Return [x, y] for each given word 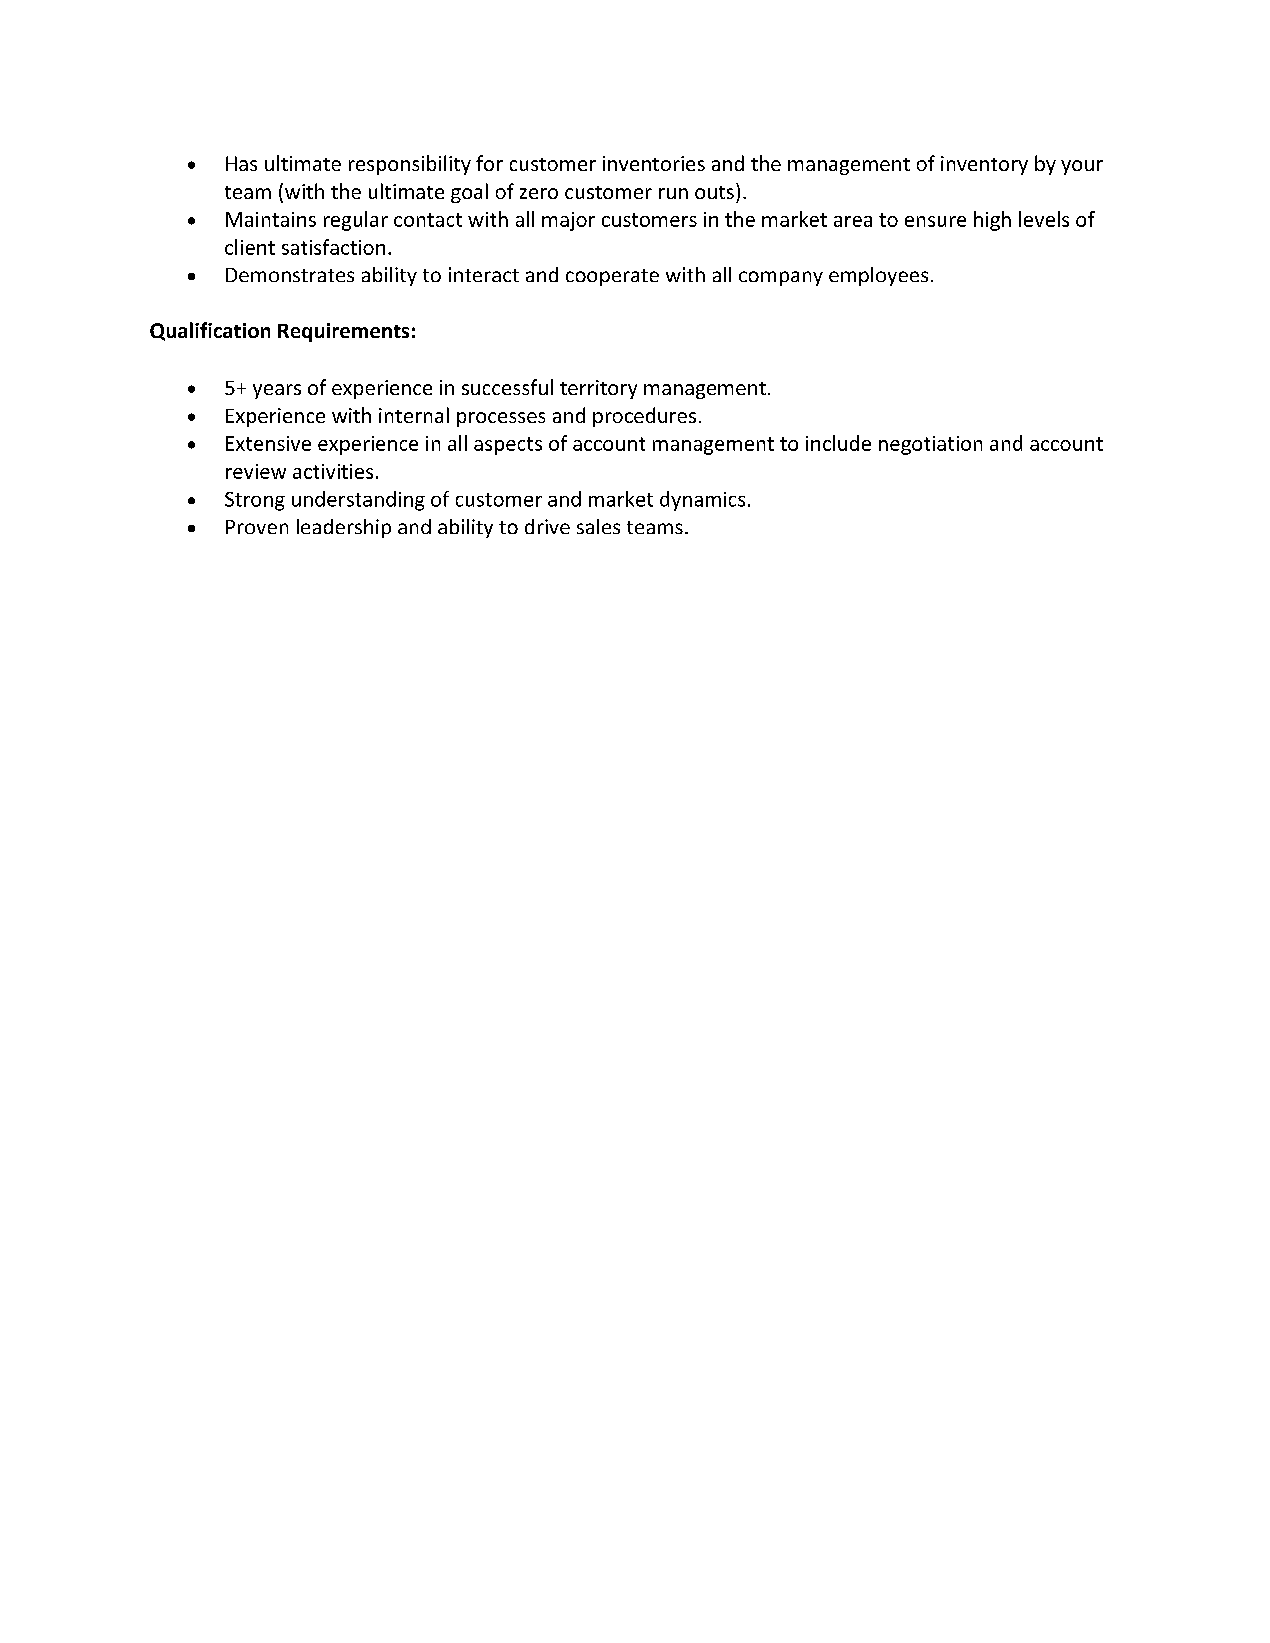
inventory [984, 165]
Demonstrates [290, 275]
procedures [644, 417]
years [277, 391]
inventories [654, 163]
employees [878, 276]
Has [241, 163]
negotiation [930, 445]
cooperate [612, 277]
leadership [344, 528]
